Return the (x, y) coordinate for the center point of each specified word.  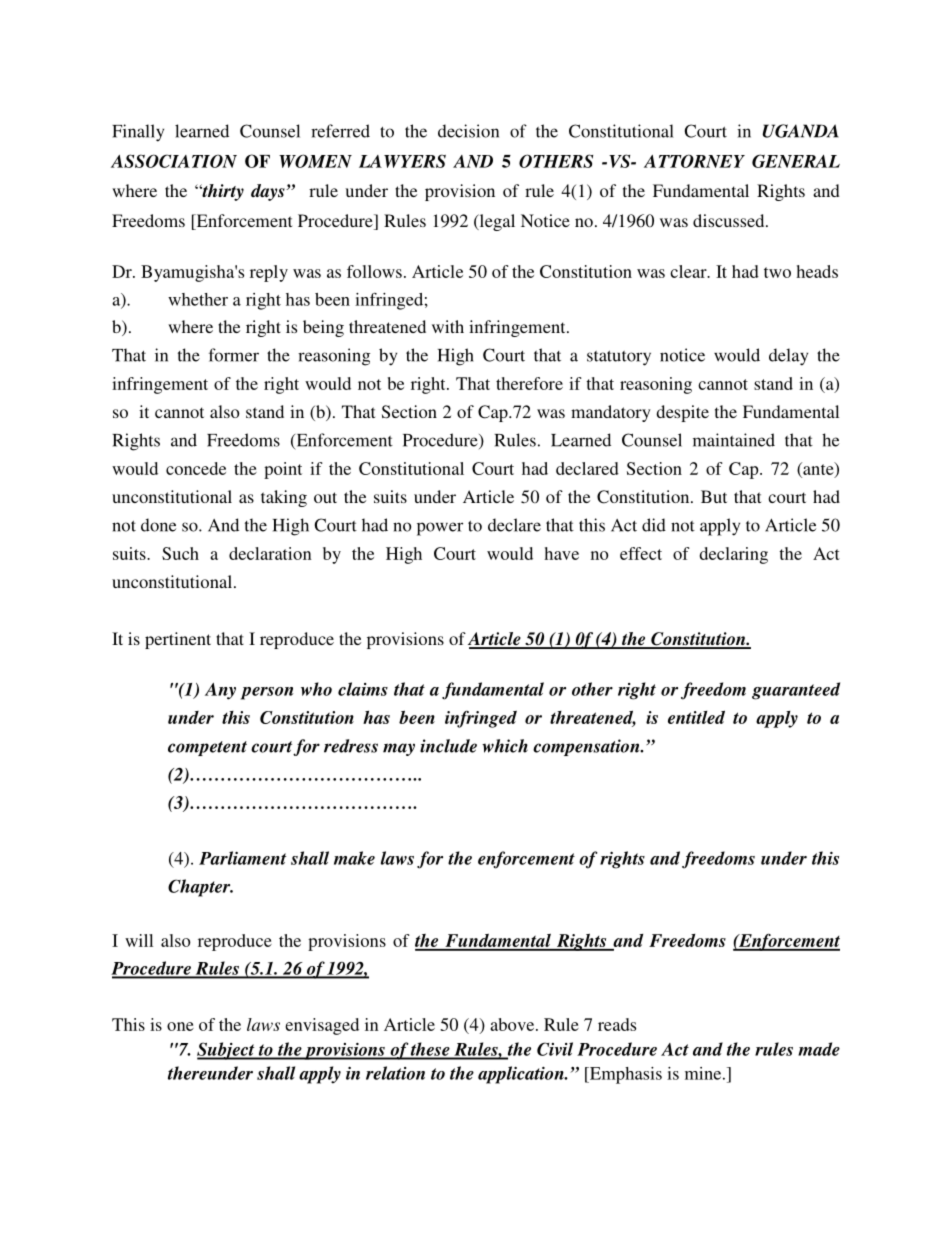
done (158, 525)
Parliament (242, 858)
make (354, 858)
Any (220, 691)
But (714, 496)
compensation (587, 747)
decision (468, 131)
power (440, 529)
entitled (696, 717)
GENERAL (796, 161)
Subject (227, 1051)
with (448, 326)
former (234, 355)
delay (788, 357)
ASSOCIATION (174, 161)
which (505, 746)
